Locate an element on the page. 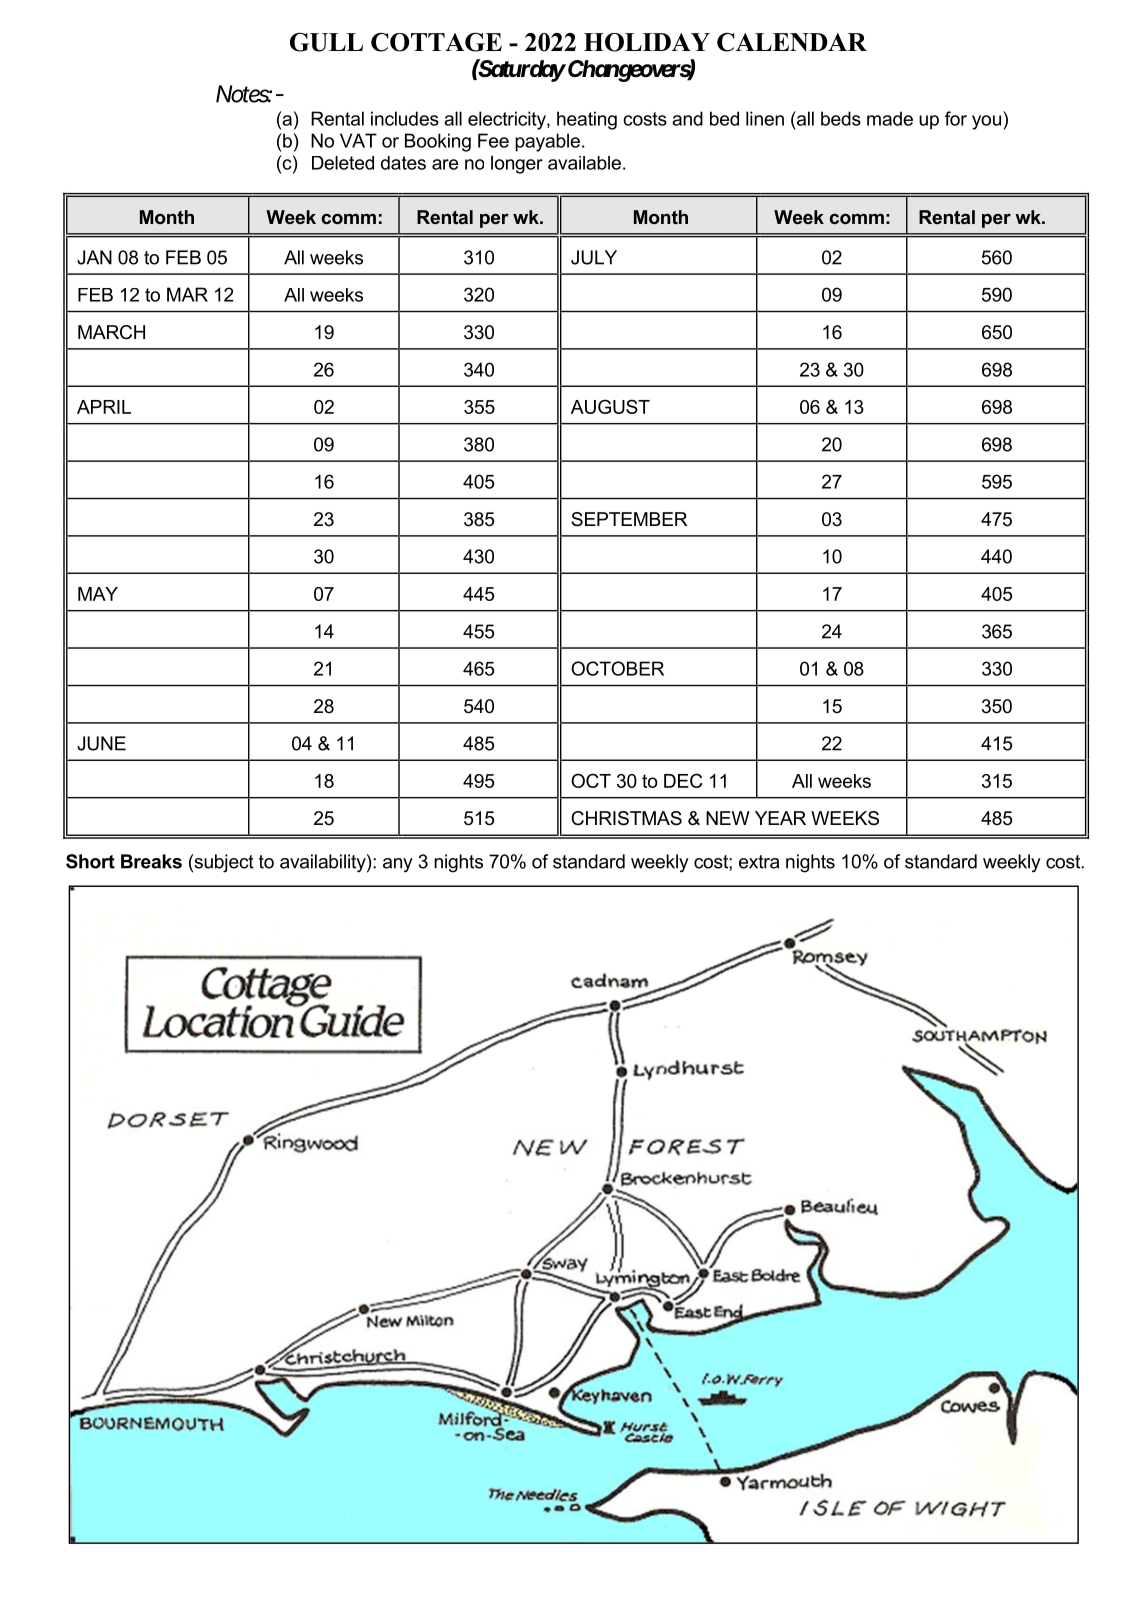 The height and width of the document is (1619, 1144). MAY is located at coordinates (98, 594).
